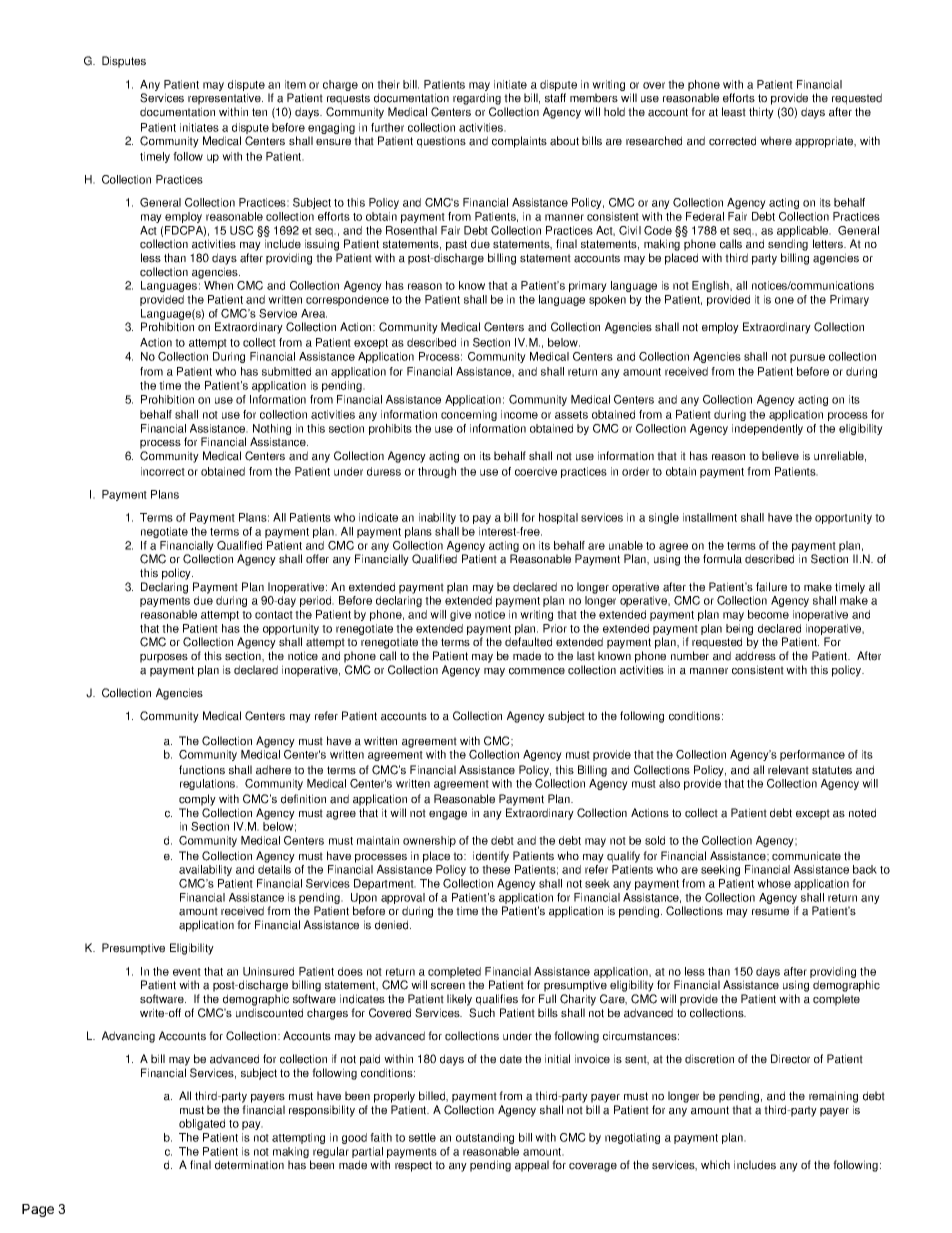 Image resolution: width=952 pixels, height=1233 pixels. What do you see at coordinates (205, 870) in the screenshot?
I see `availability` at bounding box center [205, 870].
